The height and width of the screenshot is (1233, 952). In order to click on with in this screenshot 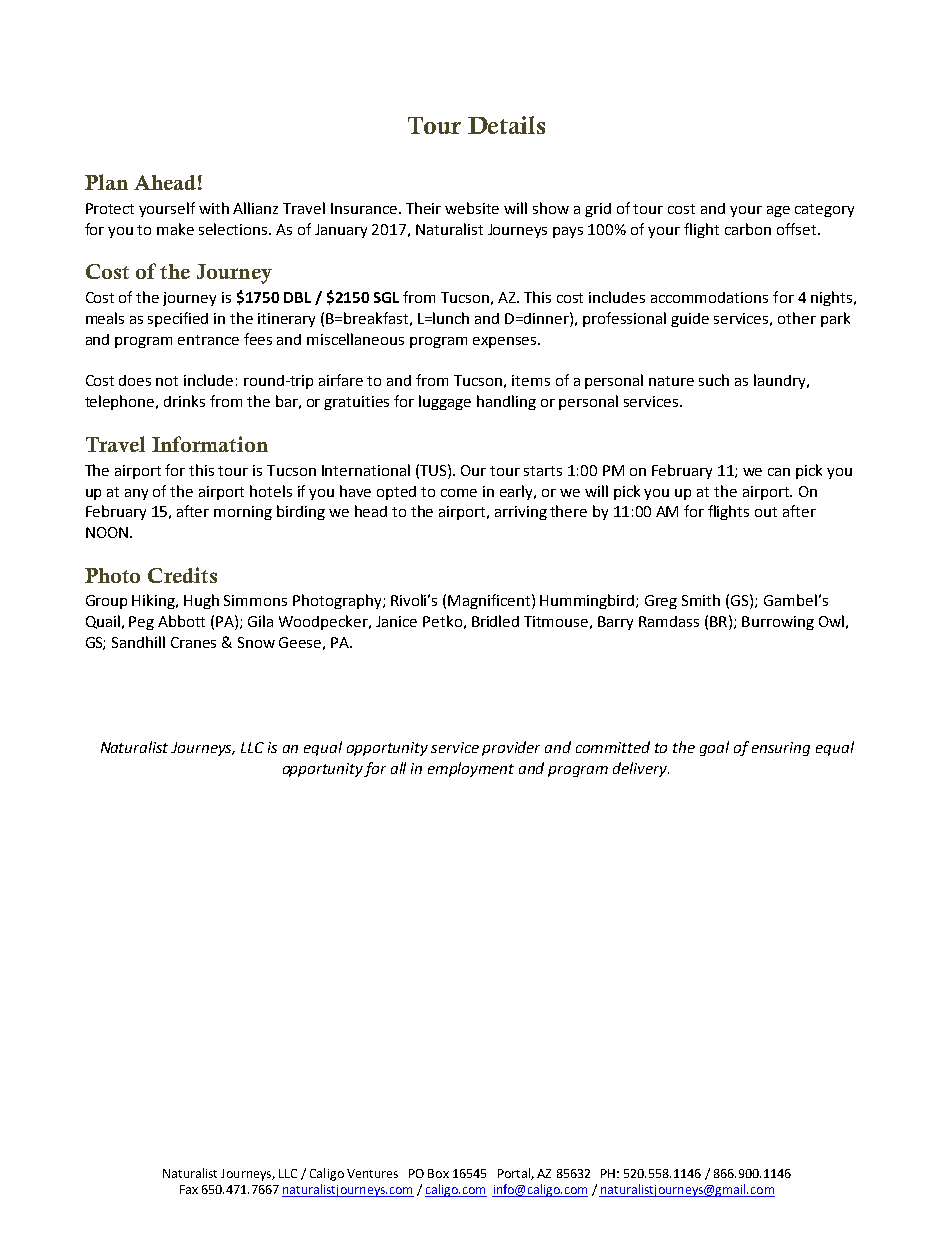, I will do `click(214, 208)`.
